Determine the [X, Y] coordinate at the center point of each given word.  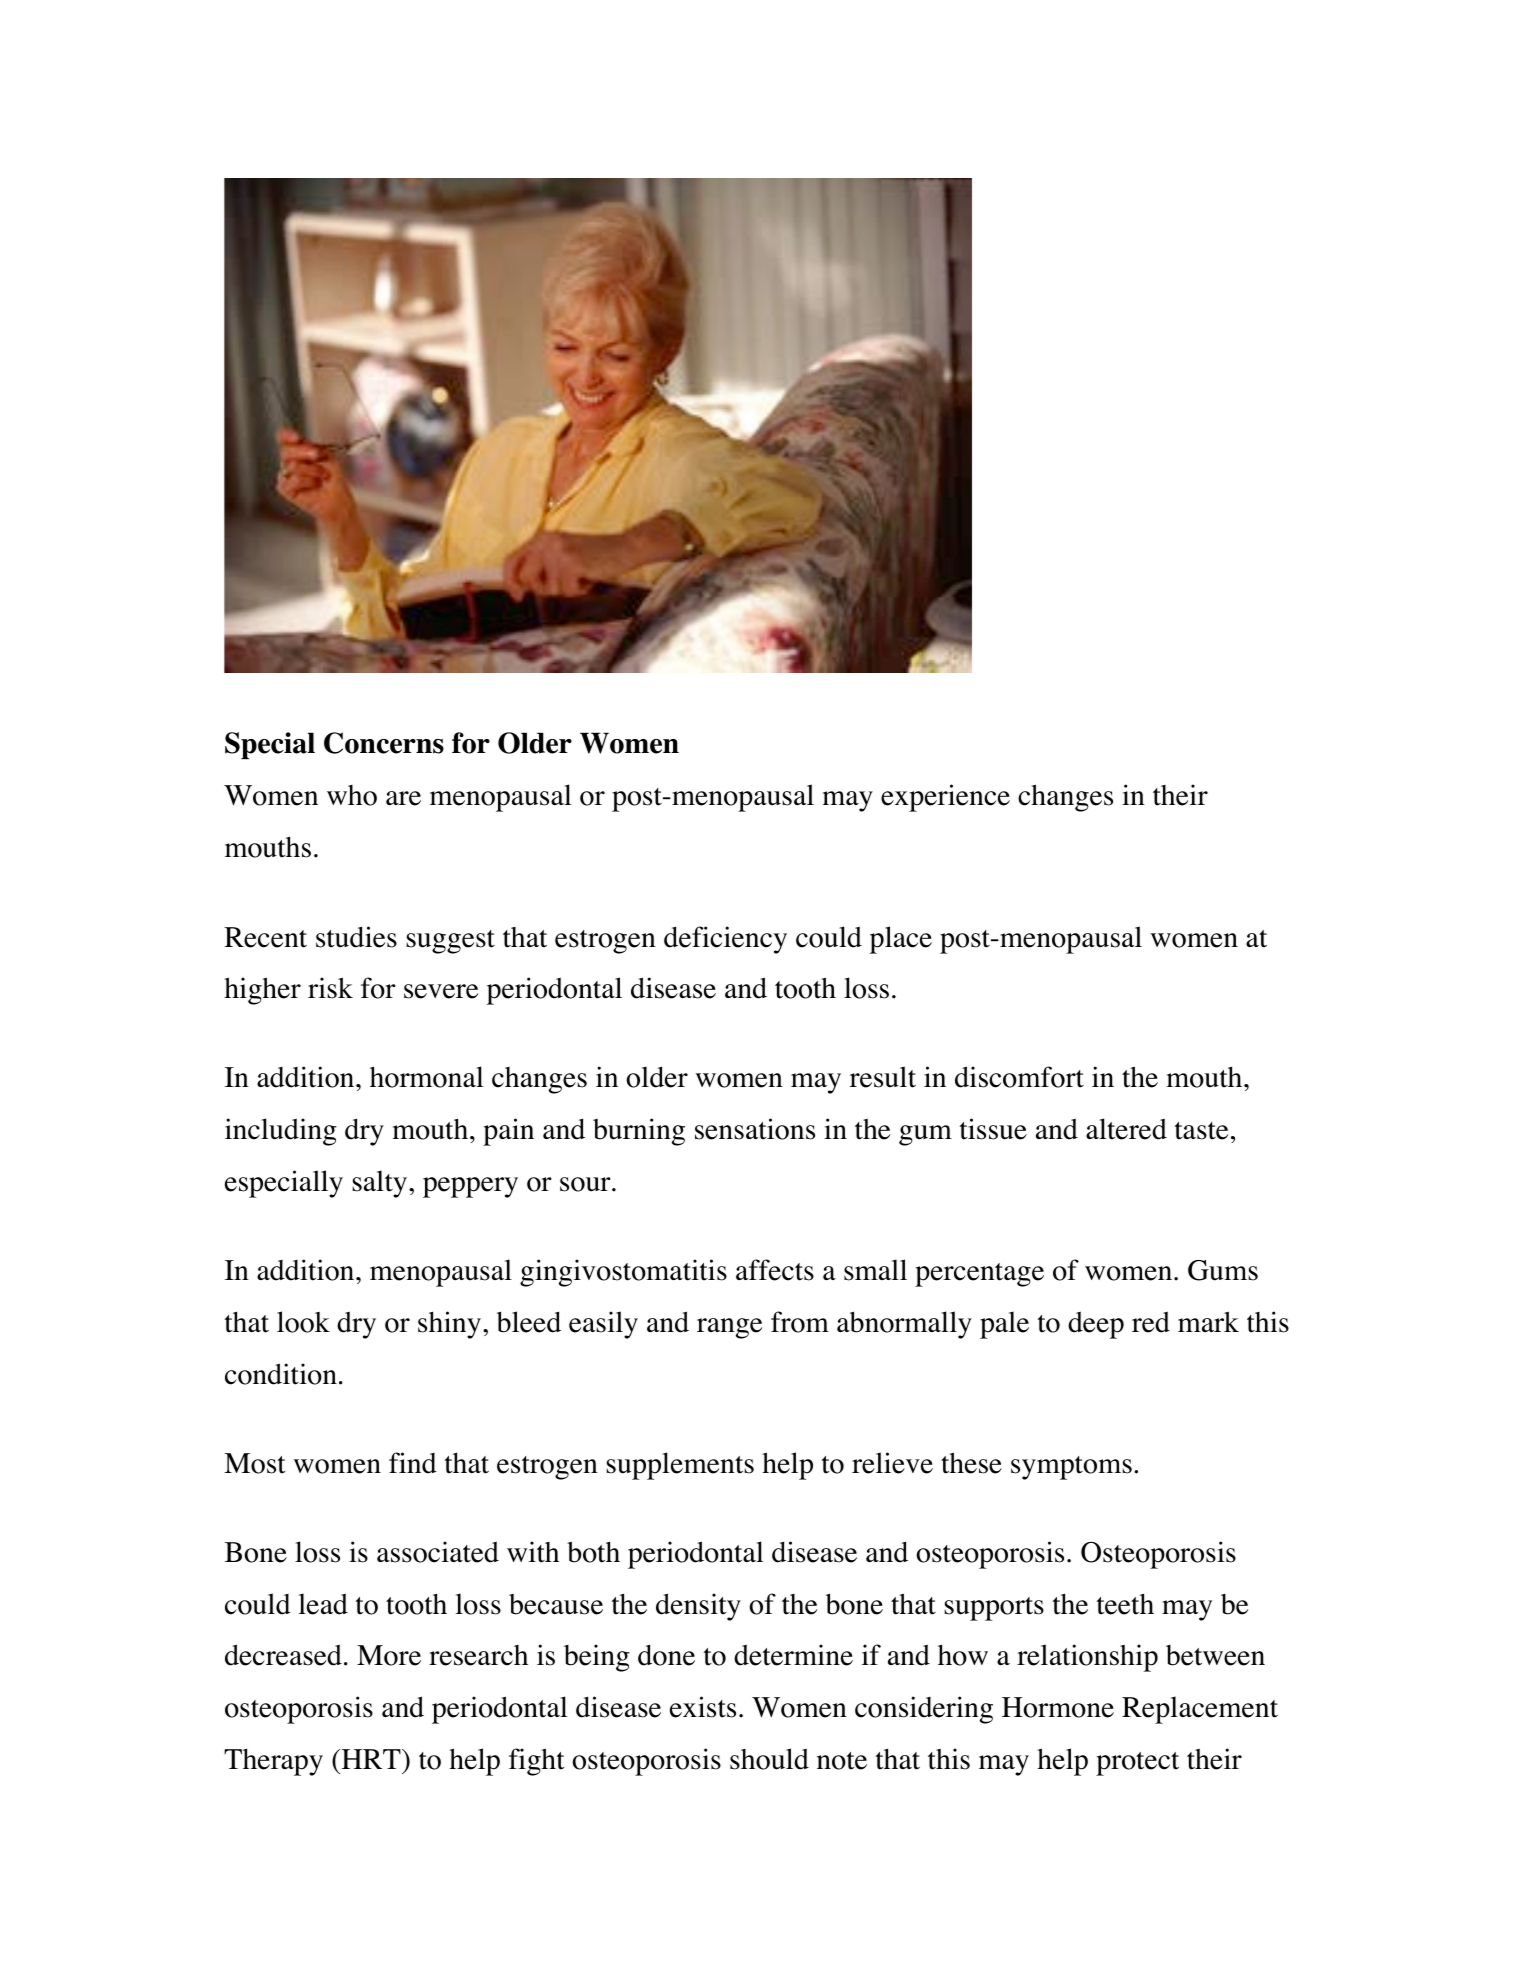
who [352, 795]
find [413, 1463]
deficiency [725, 940]
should [769, 1759]
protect [1137, 1764]
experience [945, 798]
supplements [680, 1466]
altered [1126, 1129]
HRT [371, 1759]
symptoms [1071, 1468]
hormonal [426, 1077]
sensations [755, 1129]
